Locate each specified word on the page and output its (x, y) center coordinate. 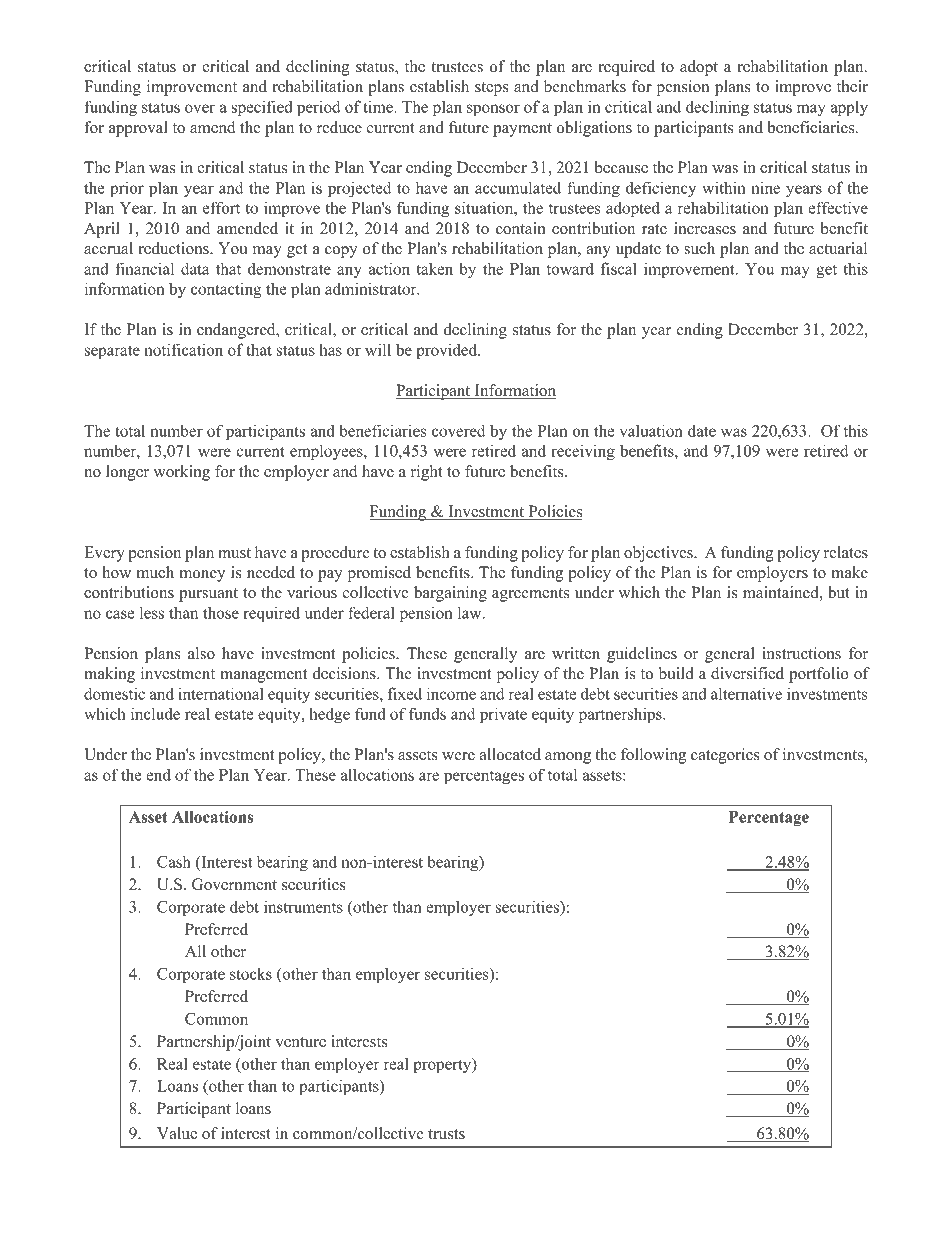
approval (138, 129)
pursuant (208, 595)
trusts (446, 1134)
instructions (801, 653)
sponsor (493, 110)
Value (177, 1133)
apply (849, 108)
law (471, 612)
